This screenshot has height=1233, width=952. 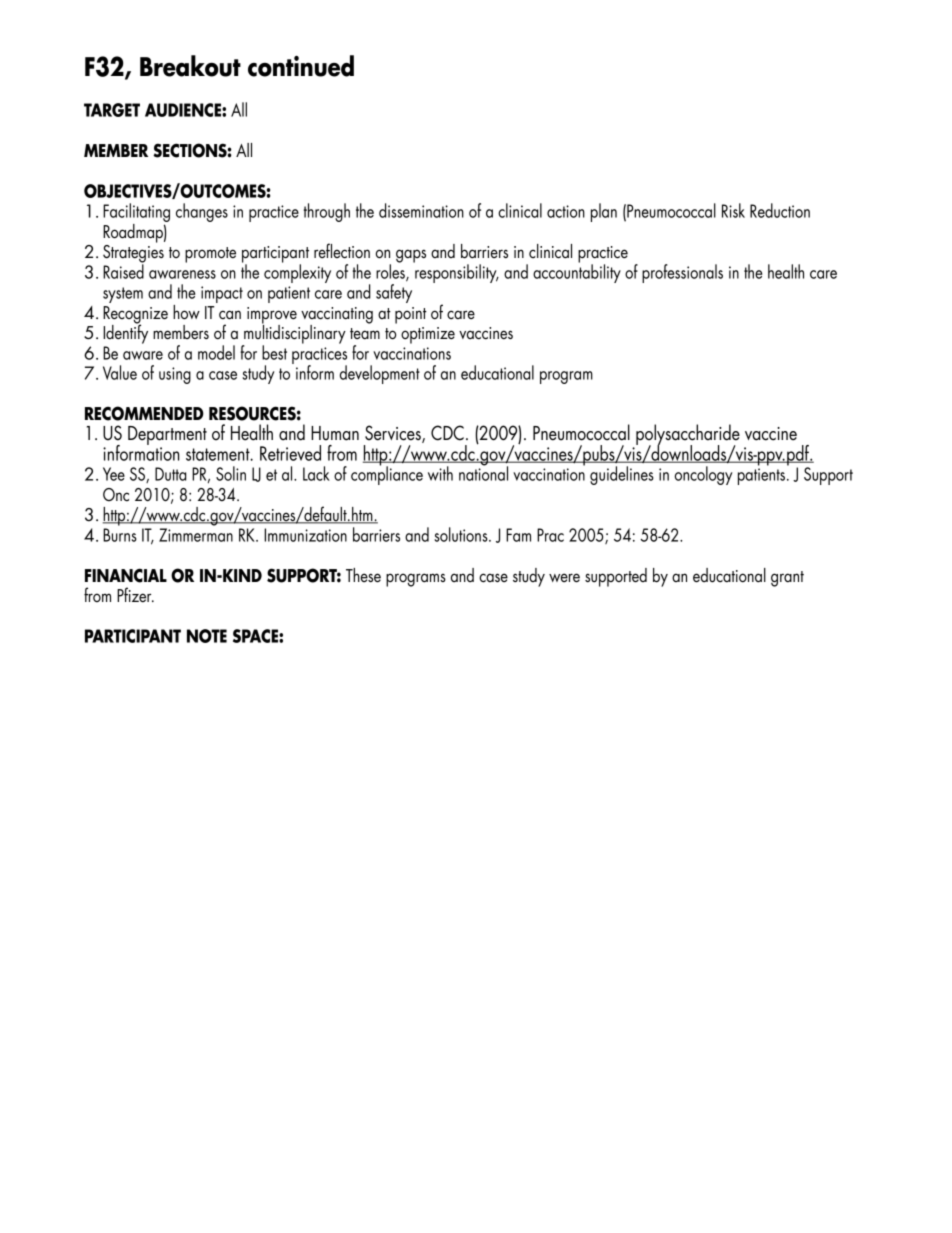 What do you see at coordinates (301, 66) in the screenshot?
I see `continued` at bounding box center [301, 66].
